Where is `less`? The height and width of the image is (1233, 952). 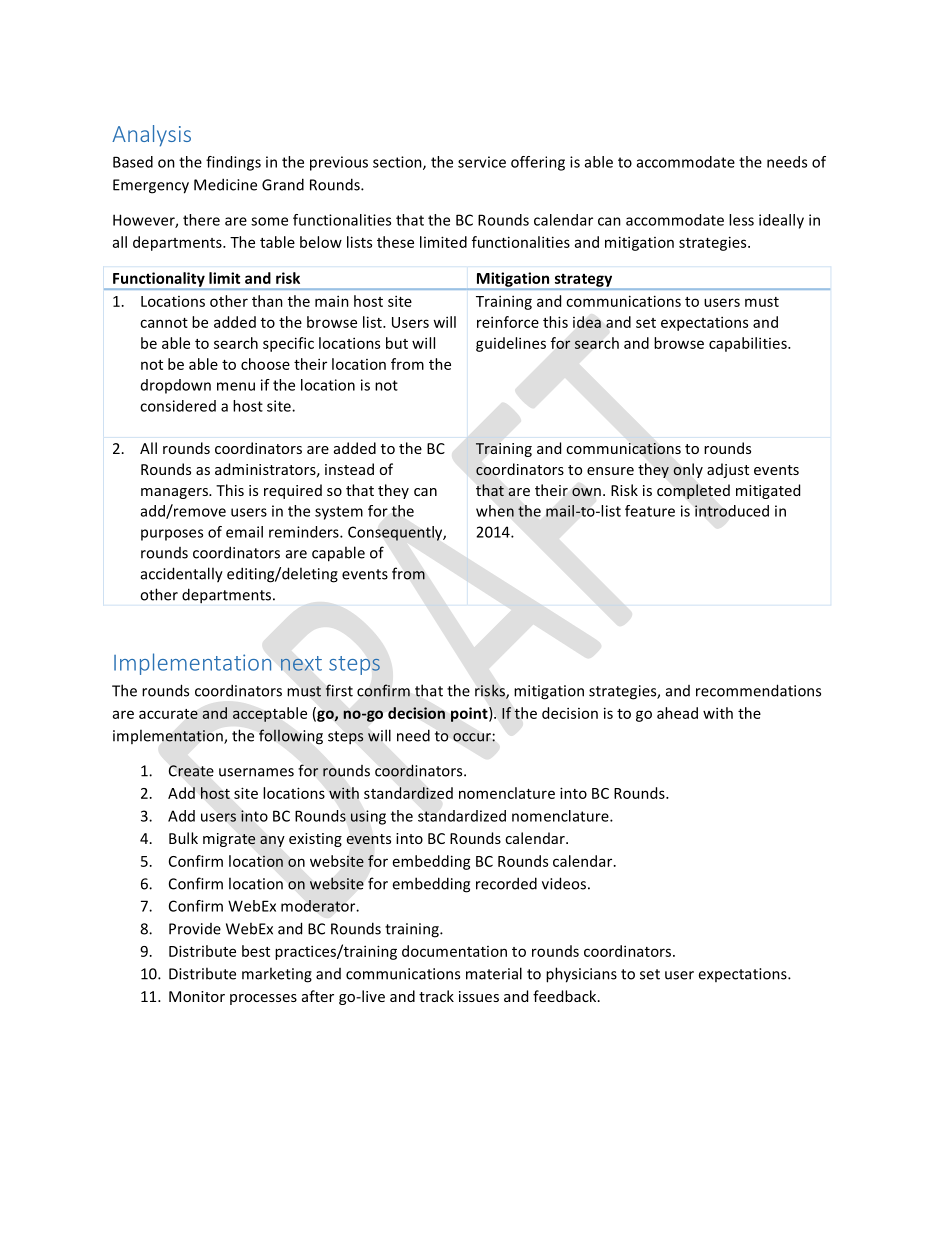 less is located at coordinates (741, 220).
